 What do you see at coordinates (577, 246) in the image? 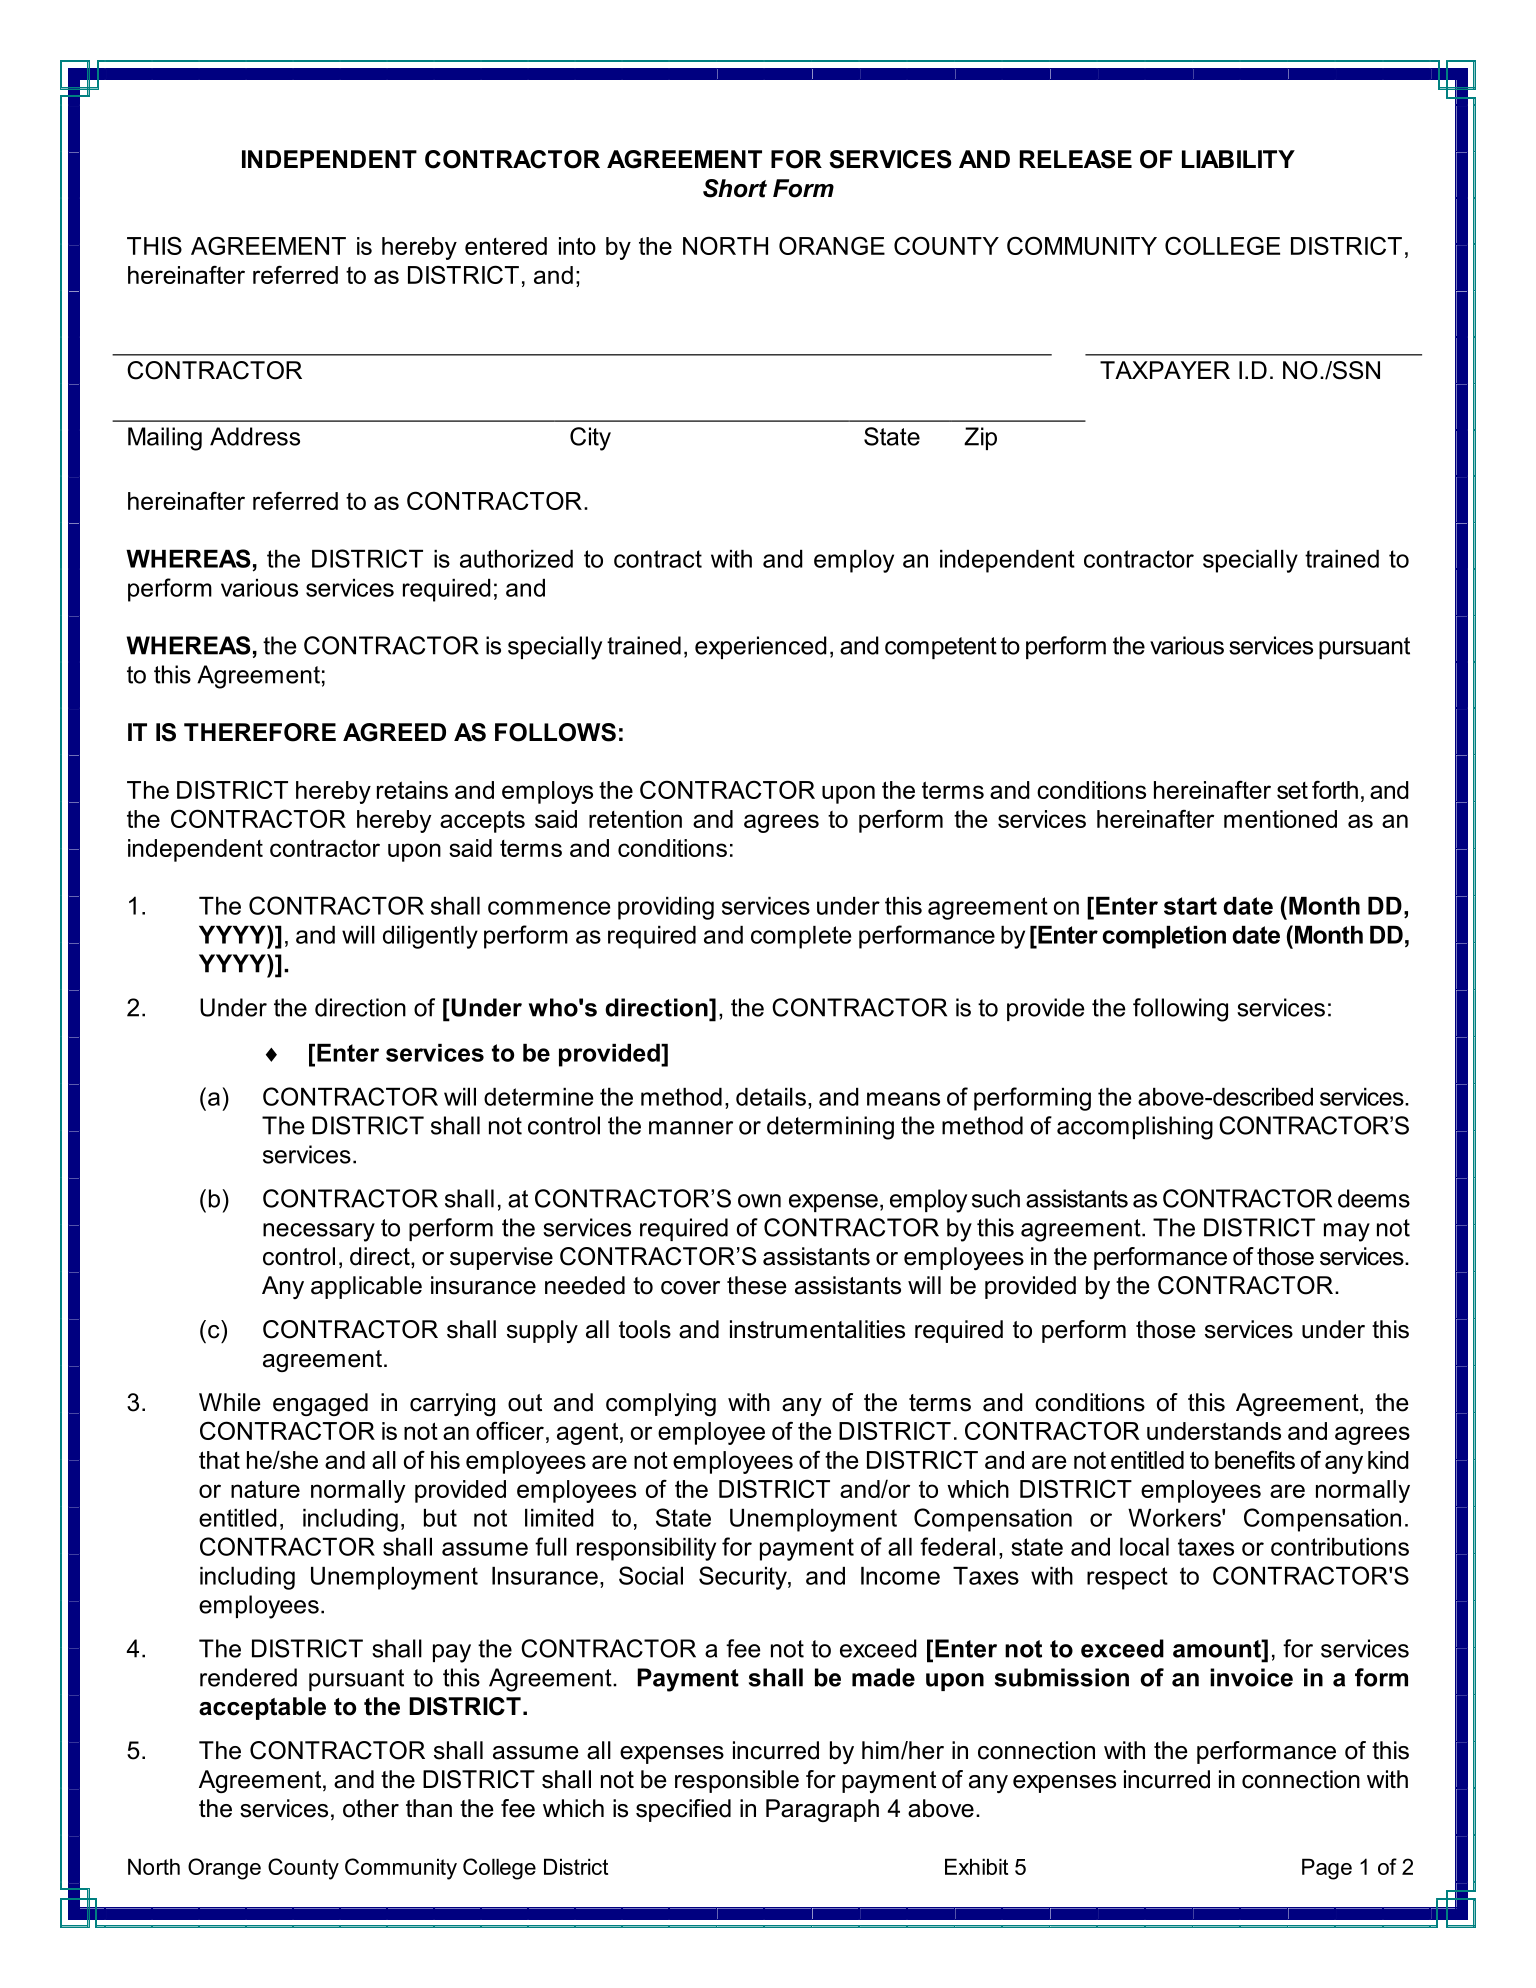
I see `into` at bounding box center [577, 246].
